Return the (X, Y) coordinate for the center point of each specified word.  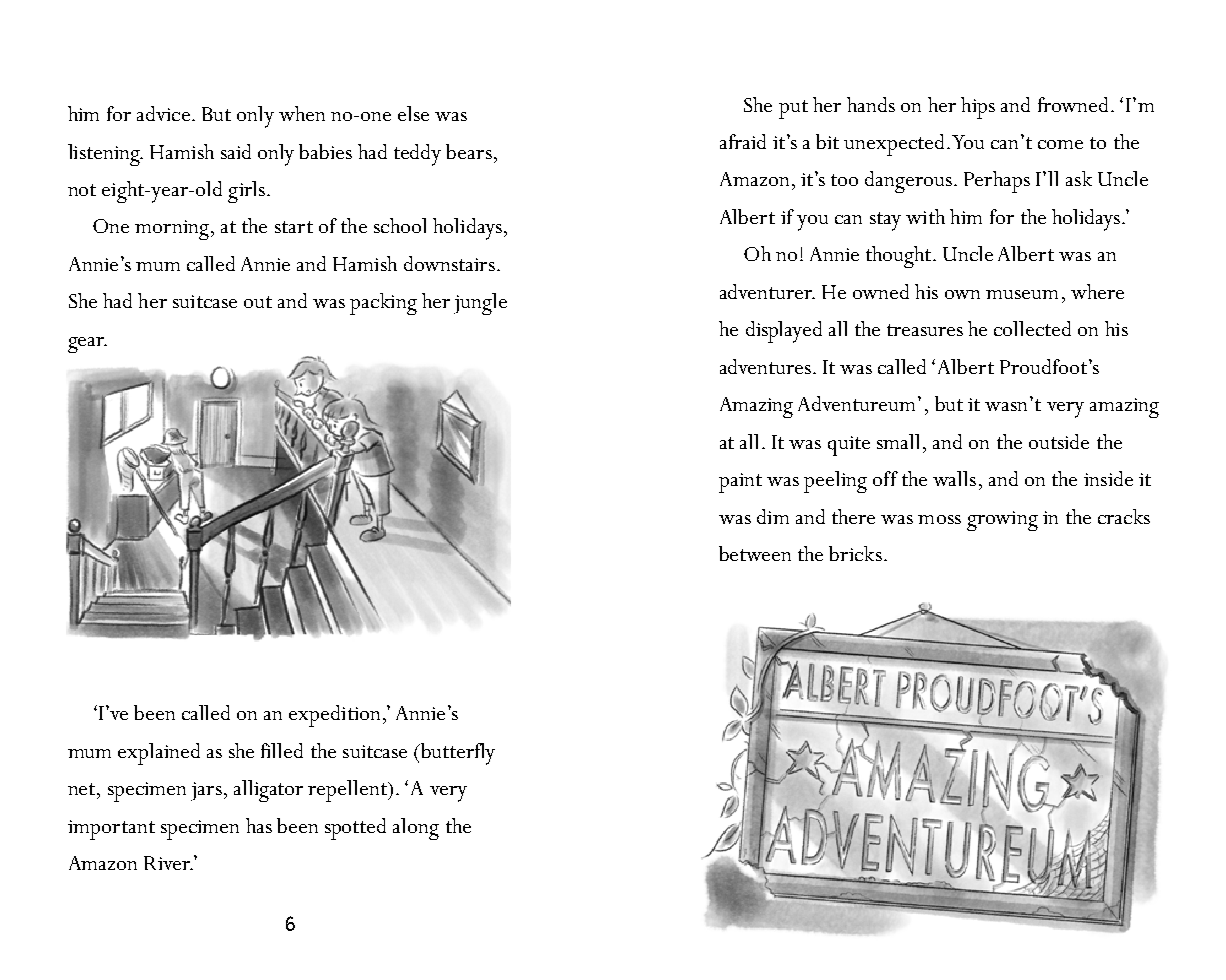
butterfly (456, 754)
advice (163, 113)
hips (978, 108)
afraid (743, 141)
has (259, 825)
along (416, 829)
